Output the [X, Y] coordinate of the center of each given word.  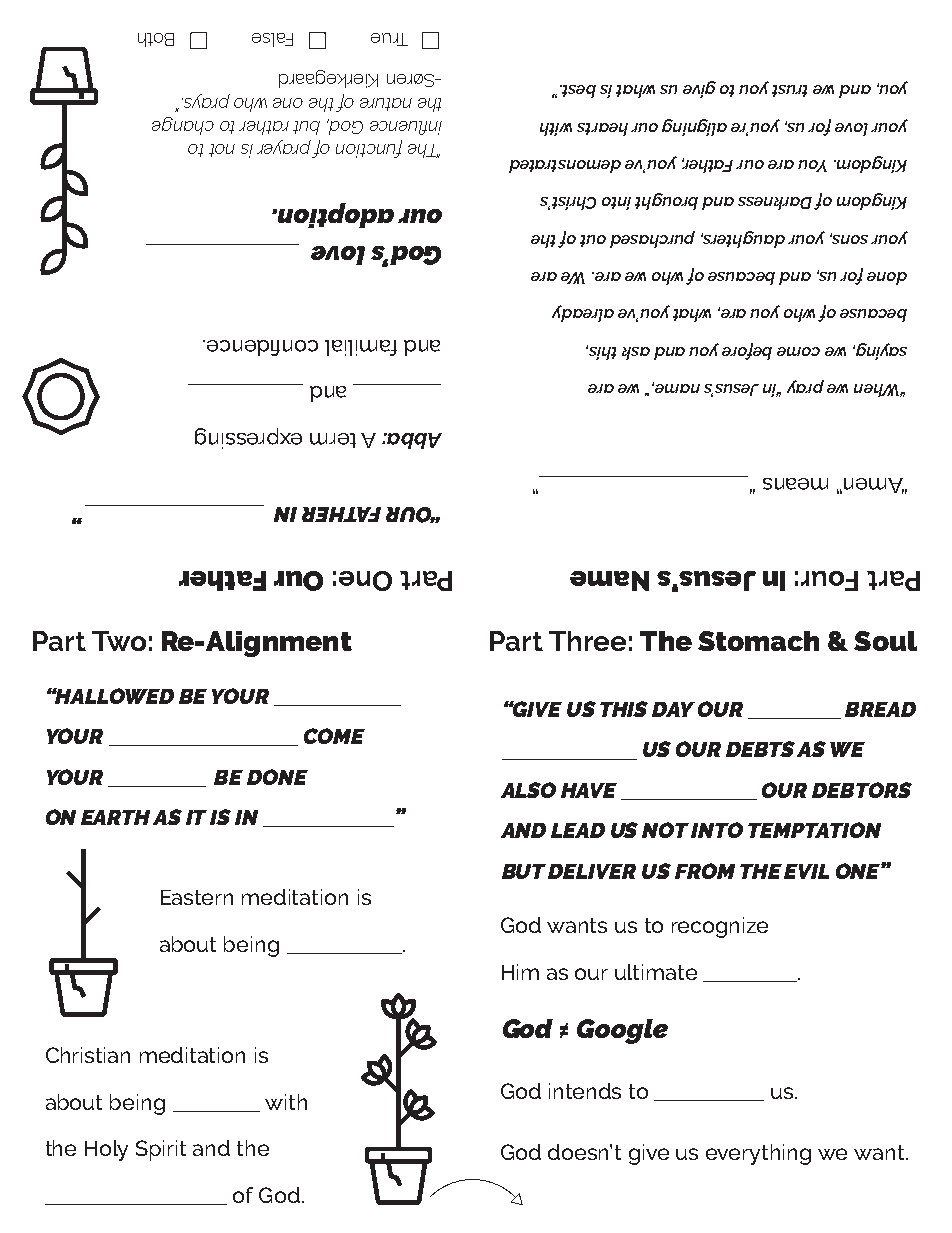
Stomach [758, 641]
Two [119, 641]
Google [622, 1031]
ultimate [656, 972]
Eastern [197, 897]
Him [520, 972]
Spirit [161, 1150]
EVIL [806, 871]
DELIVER [592, 871]
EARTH [115, 817]
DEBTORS [862, 790]
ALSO [528, 790]
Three [587, 641]
